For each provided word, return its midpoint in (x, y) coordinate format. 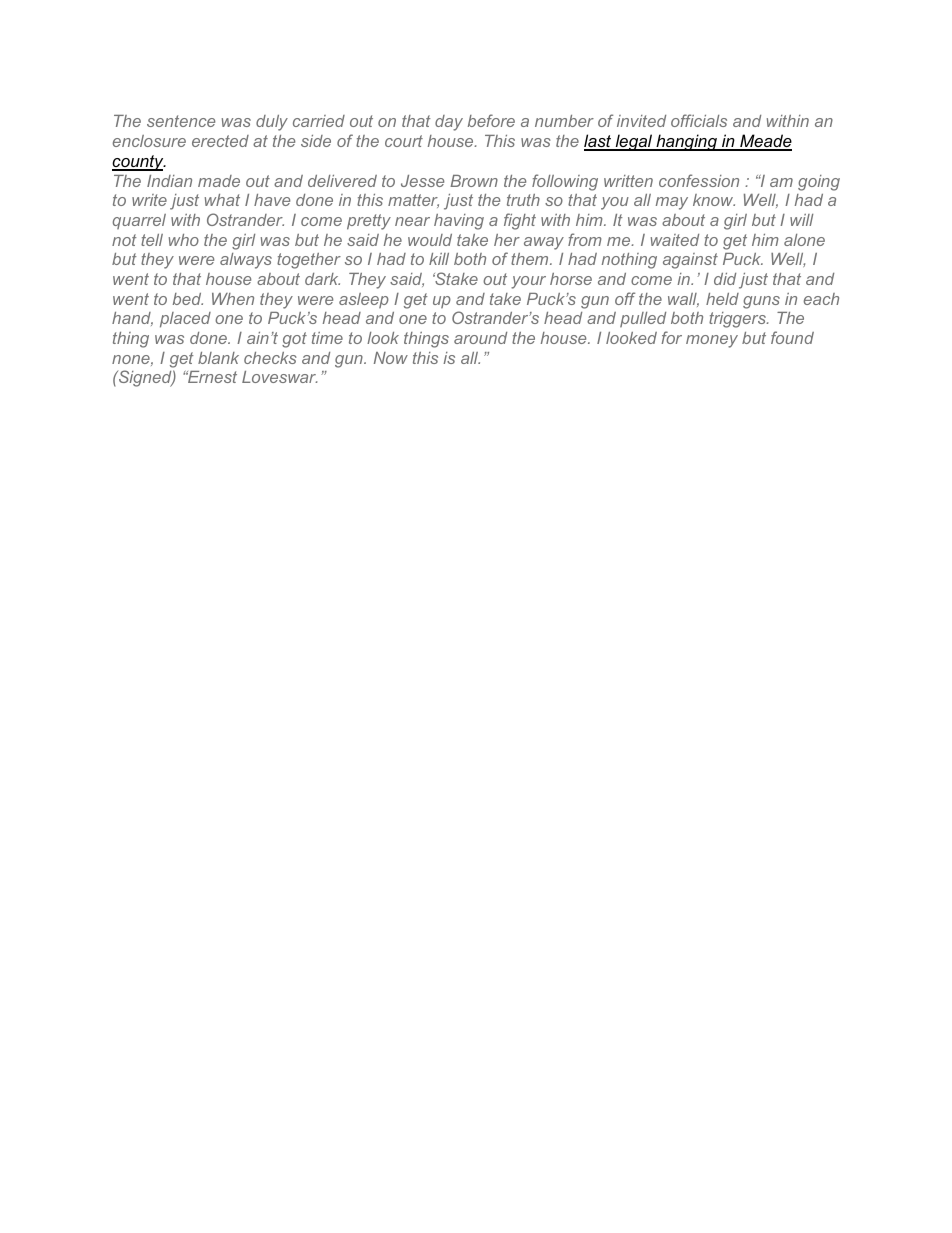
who (184, 240)
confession (699, 180)
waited (675, 240)
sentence (181, 121)
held (722, 299)
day (449, 123)
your (528, 282)
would (430, 240)
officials (699, 120)
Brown (474, 181)
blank (218, 358)
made (219, 181)
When (233, 299)
